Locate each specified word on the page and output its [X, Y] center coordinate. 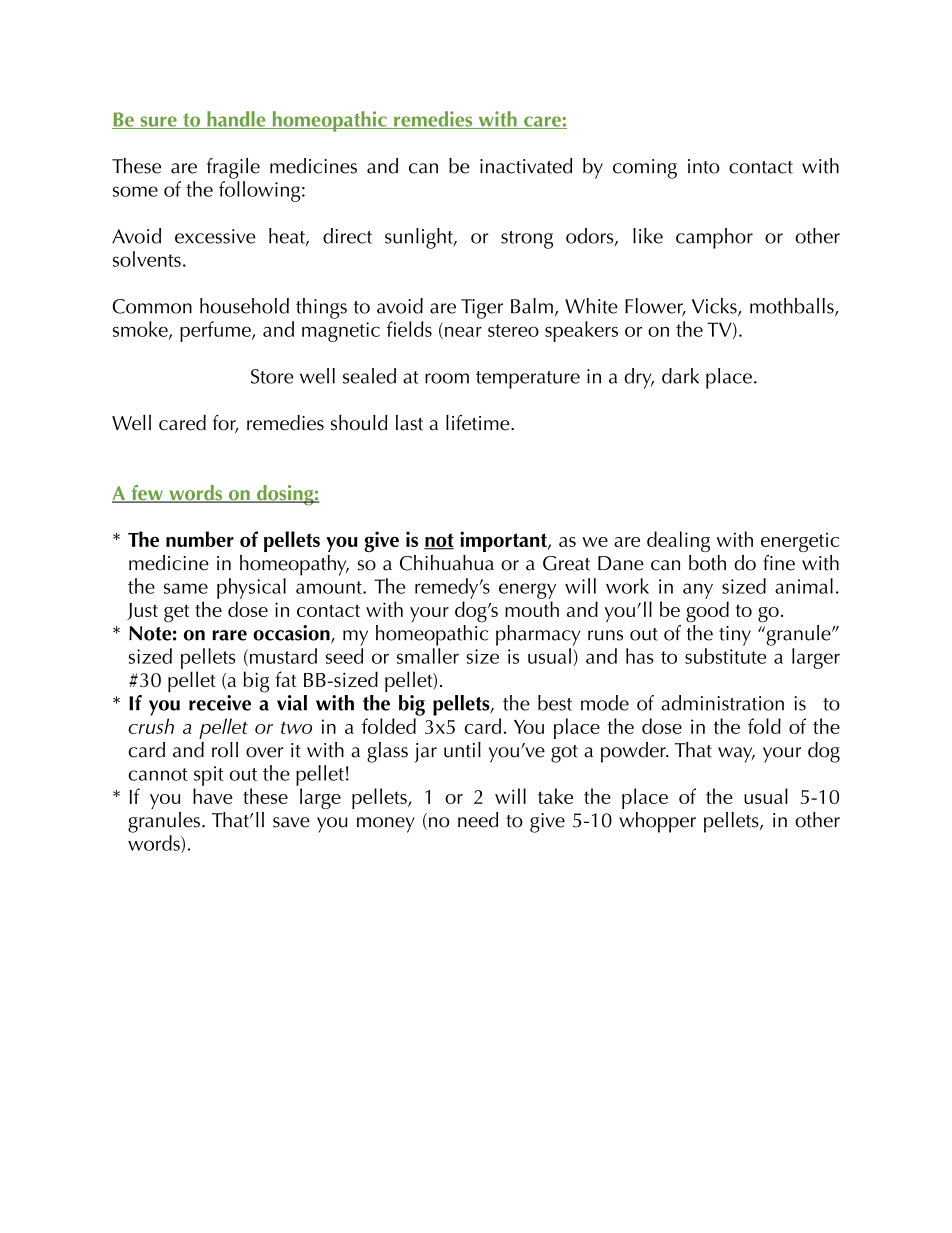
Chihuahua [447, 563]
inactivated [526, 166]
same [186, 588]
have [212, 796]
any [698, 591]
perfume [216, 331]
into [704, 166]
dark [680, 376]
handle [236, 120]
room [447, 378]
